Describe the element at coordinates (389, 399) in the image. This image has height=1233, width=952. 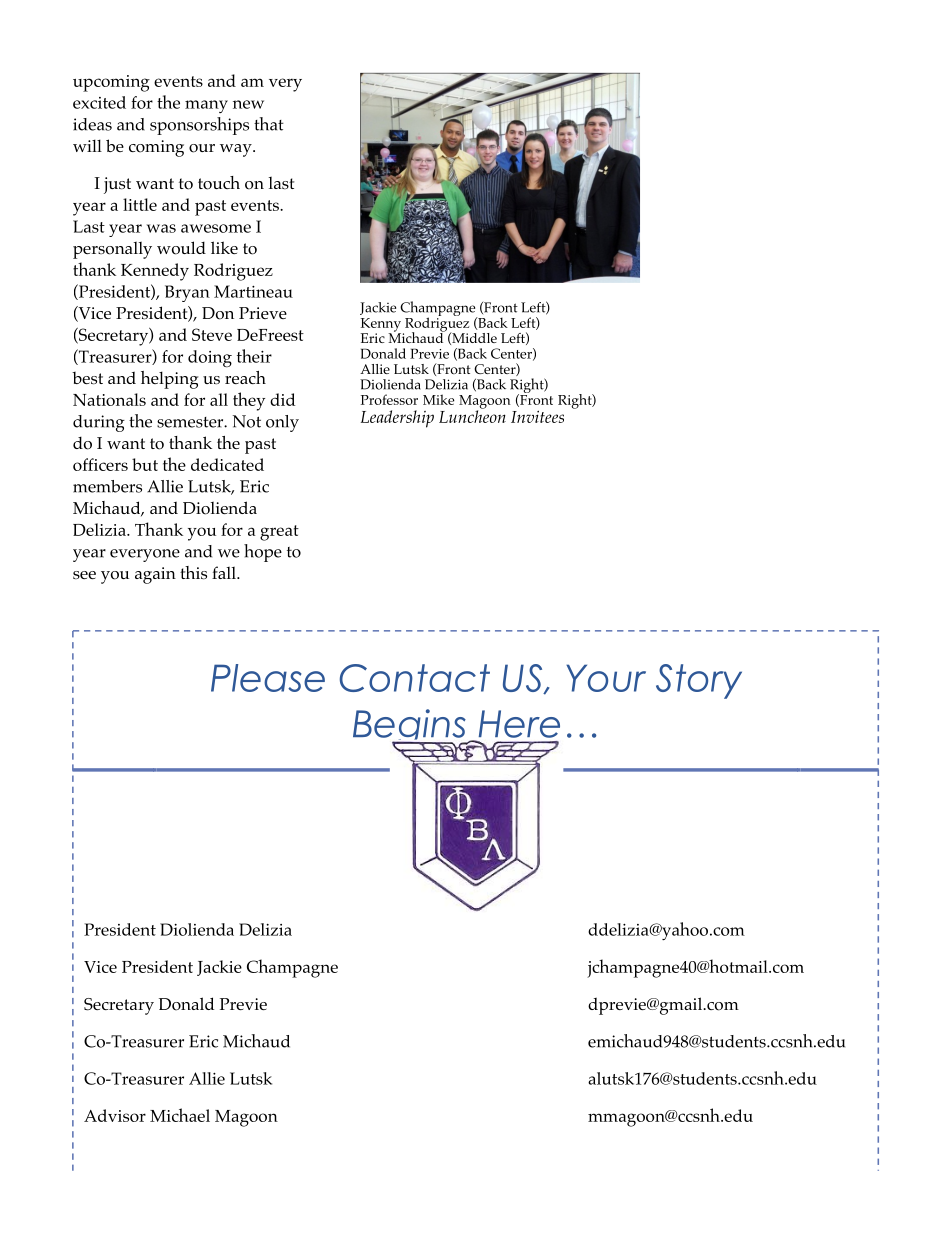
I see `Professor` at that location.
